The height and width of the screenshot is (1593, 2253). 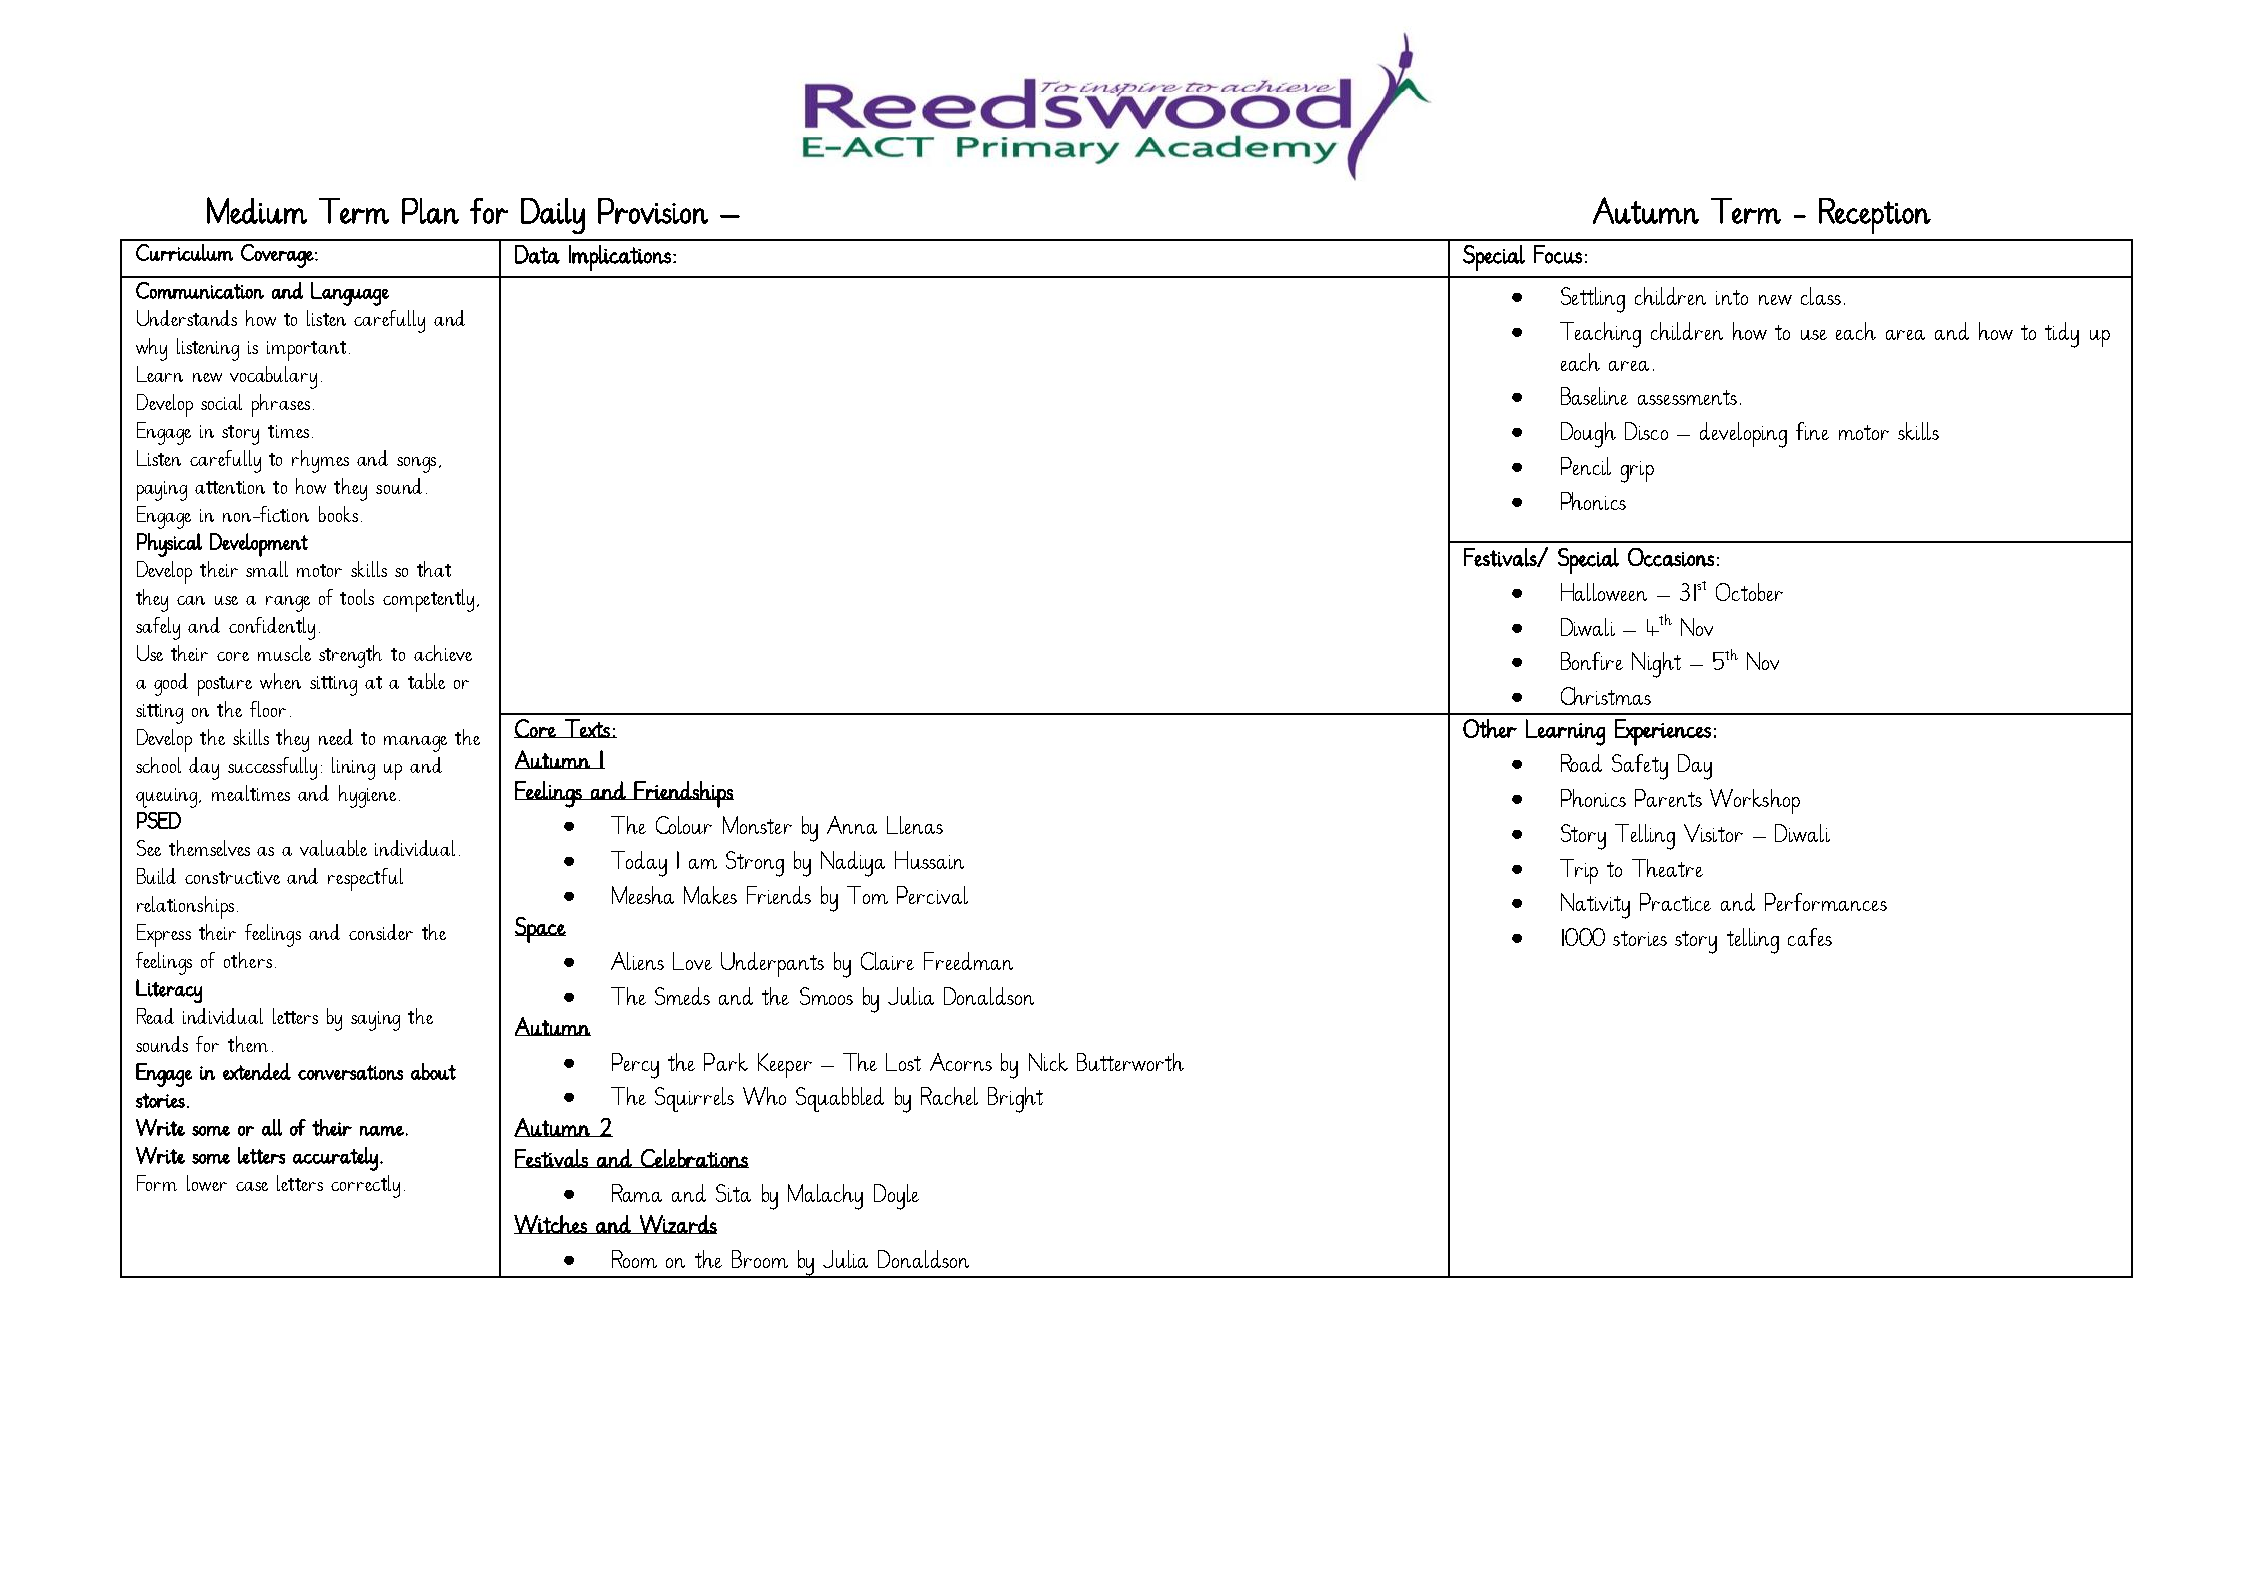 I want to click on Theatre, so click(x=1667, y=868).
